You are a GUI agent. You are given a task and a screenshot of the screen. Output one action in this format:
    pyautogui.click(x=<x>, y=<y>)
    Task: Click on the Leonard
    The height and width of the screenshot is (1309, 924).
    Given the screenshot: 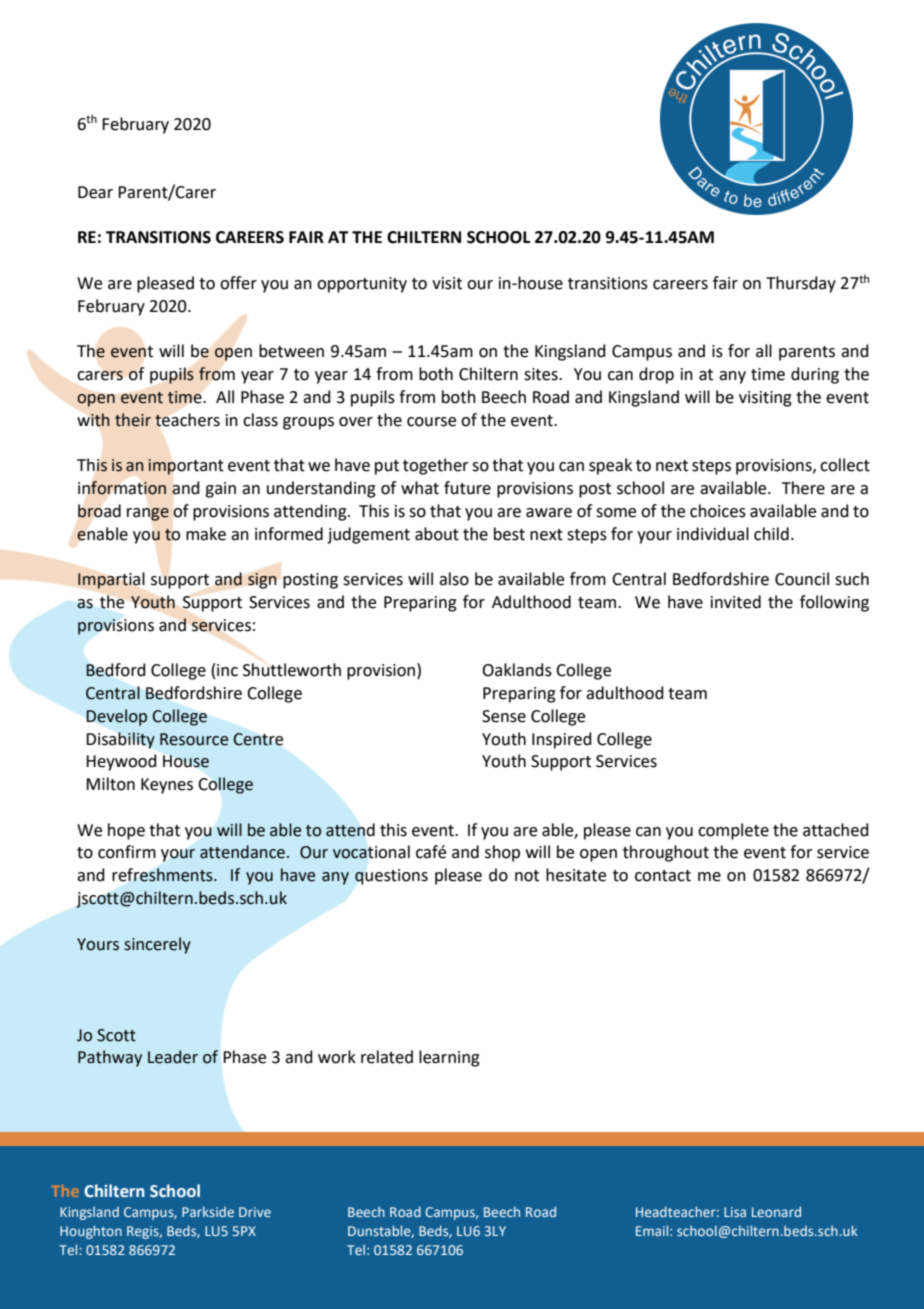 What is the action you would take?
    pyautogui.click(x=776, y=1211)
